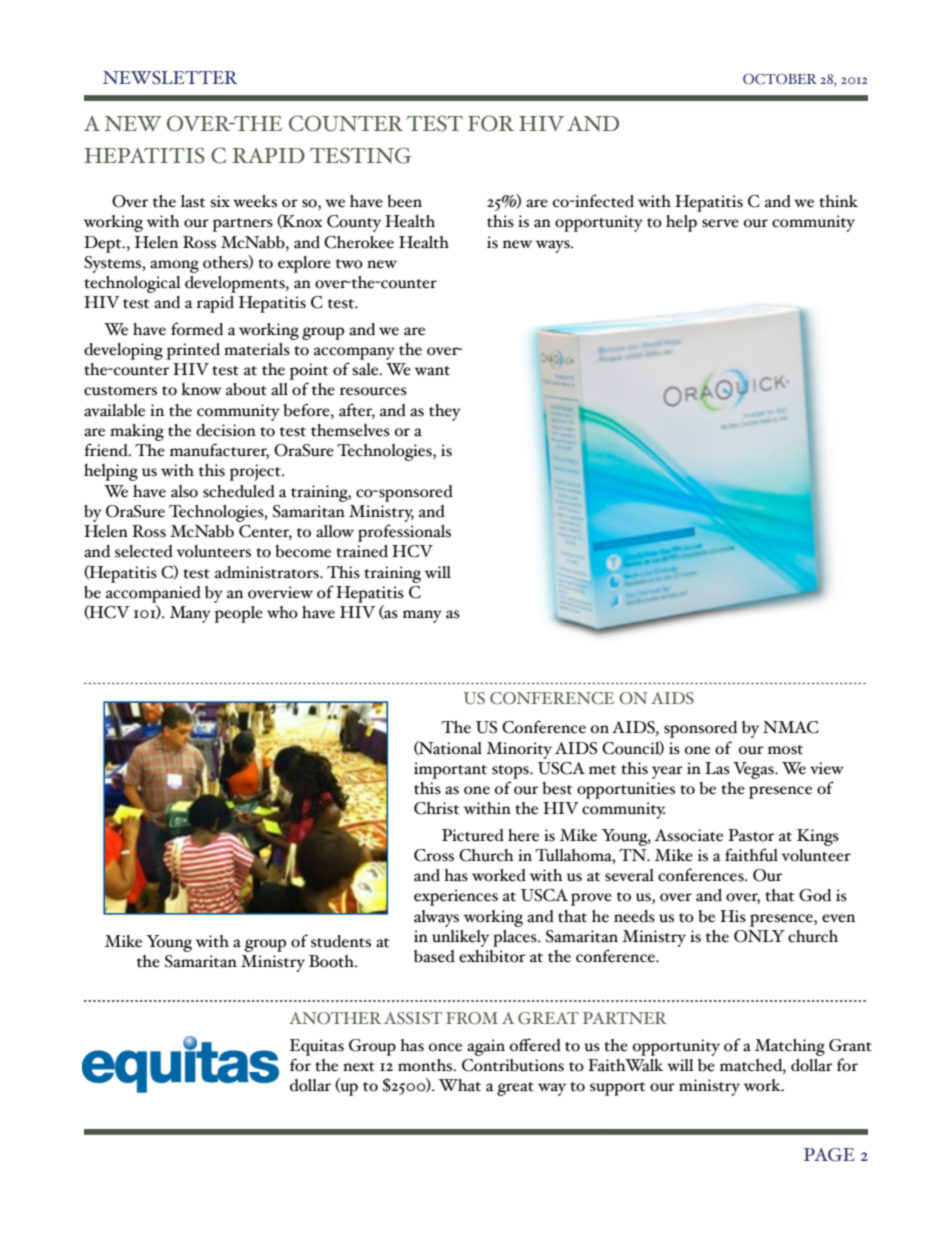 Image resolution: width=952 pixels, height=1233 pixels. Describe the element at coordinates (193, 201) in the image. I see `last` at that location.
